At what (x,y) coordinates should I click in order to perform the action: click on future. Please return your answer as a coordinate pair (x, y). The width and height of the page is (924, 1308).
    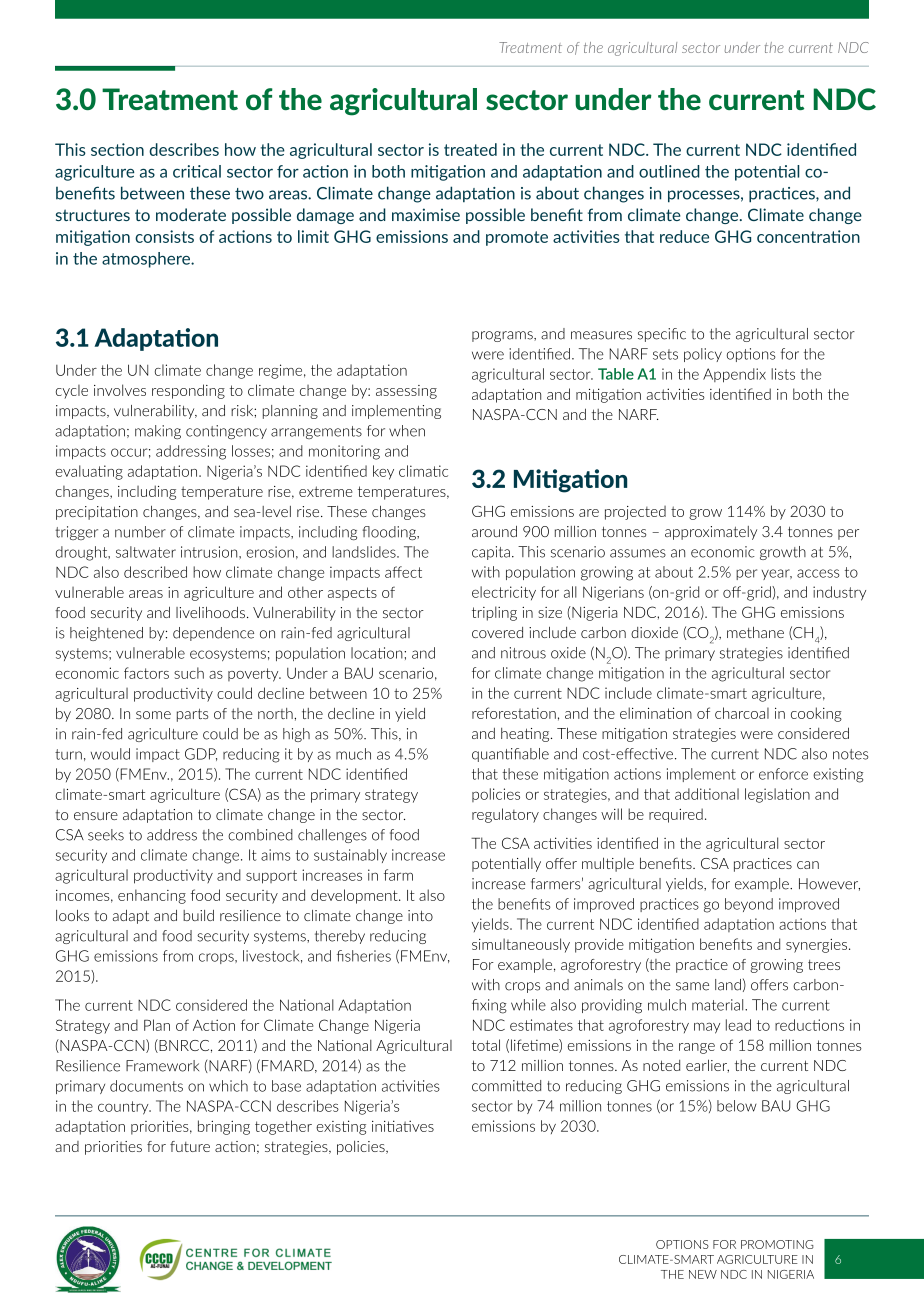
    Looking at the image, I should click on (190, 1146).
